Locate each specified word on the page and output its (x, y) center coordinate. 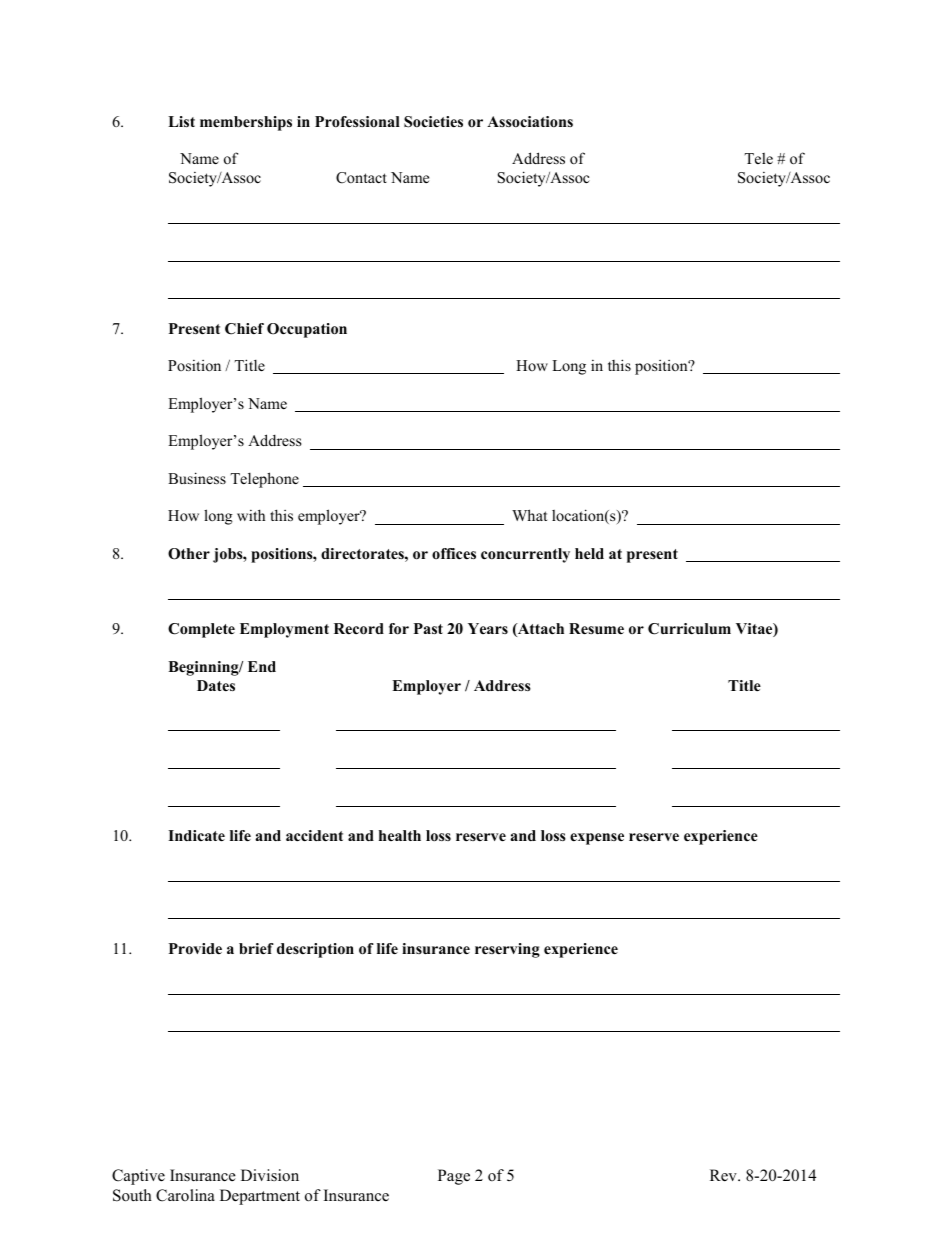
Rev (724, 1175)
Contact (361, 178)
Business (197, 478)
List (181, 121)
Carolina (185, 1195)
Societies (433, 122)
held (589, 553)
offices (454, 553)
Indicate (196, 835)
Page (454, 1177)
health (400, 835)
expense (597, 839)
